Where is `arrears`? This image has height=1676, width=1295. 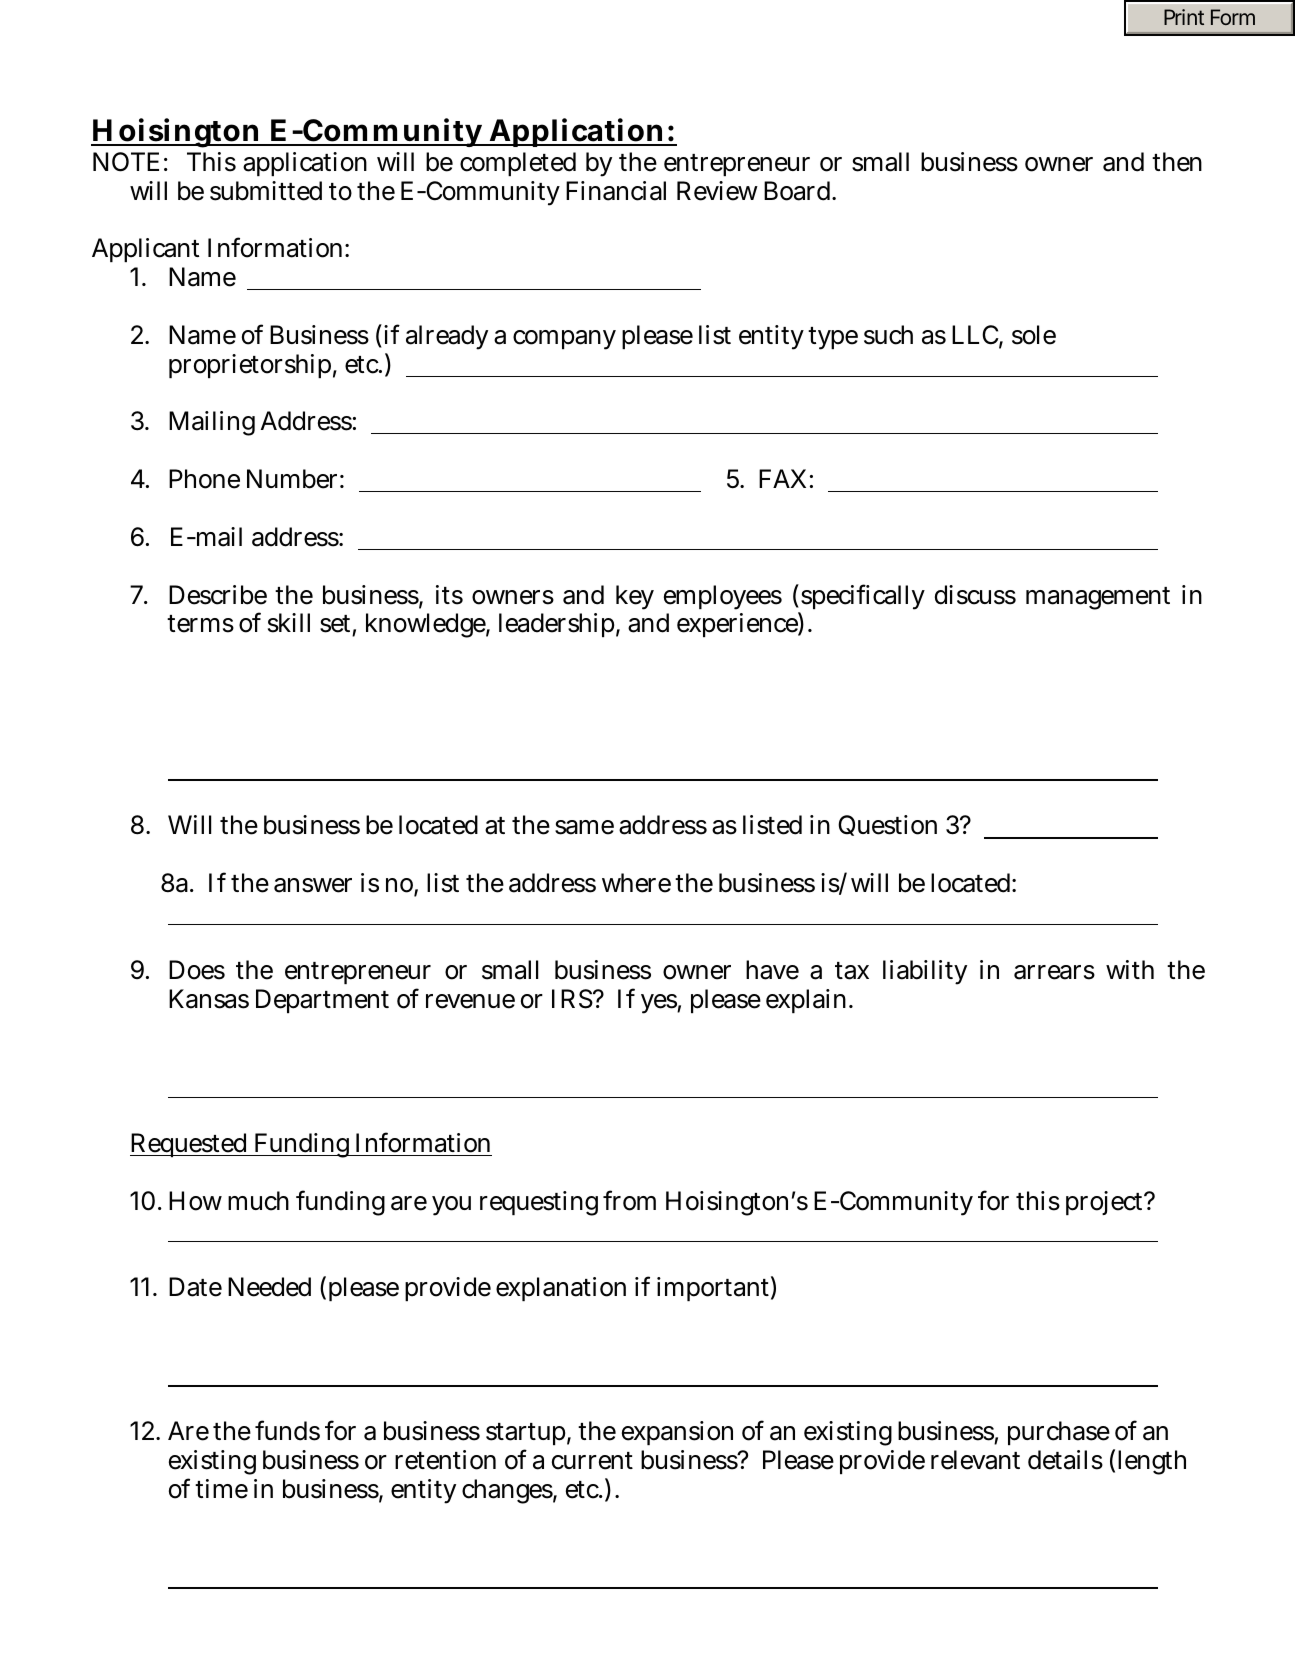 arrears is located at coordinates (1054, 972).
